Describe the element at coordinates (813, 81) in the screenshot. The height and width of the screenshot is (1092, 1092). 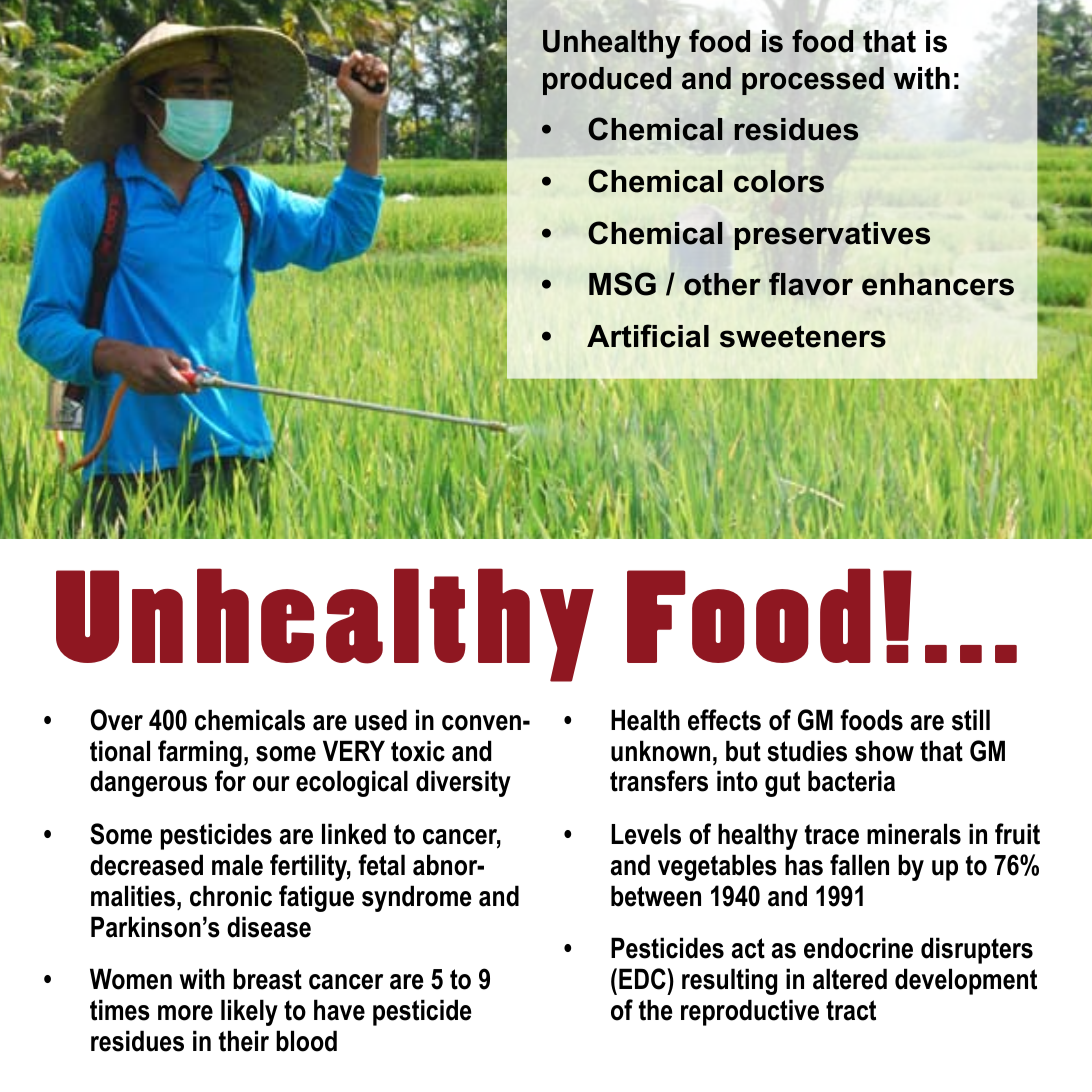
I see `processed` at that location.
